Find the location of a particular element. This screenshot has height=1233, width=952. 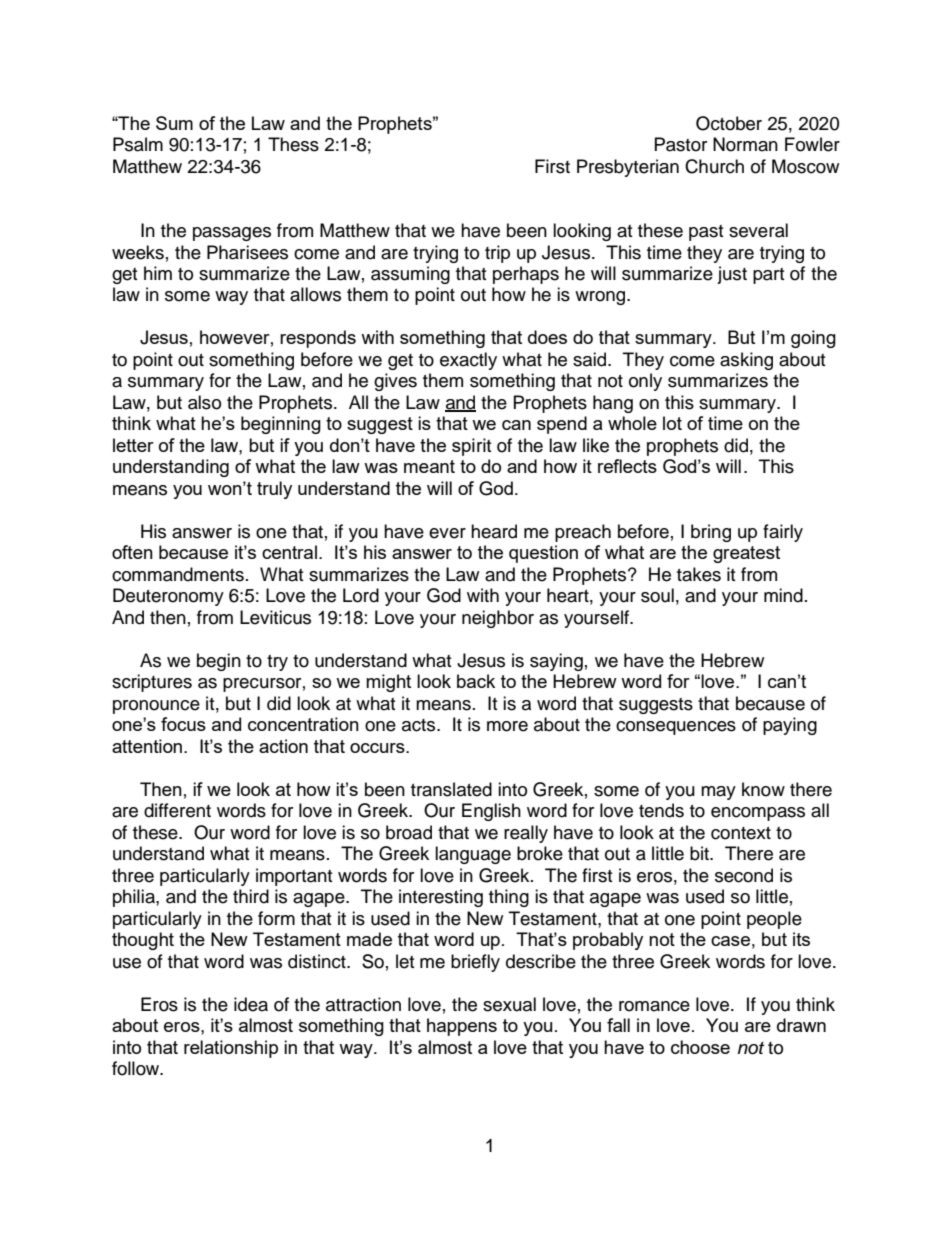

neighbor is located at coordinates (498, 619).
